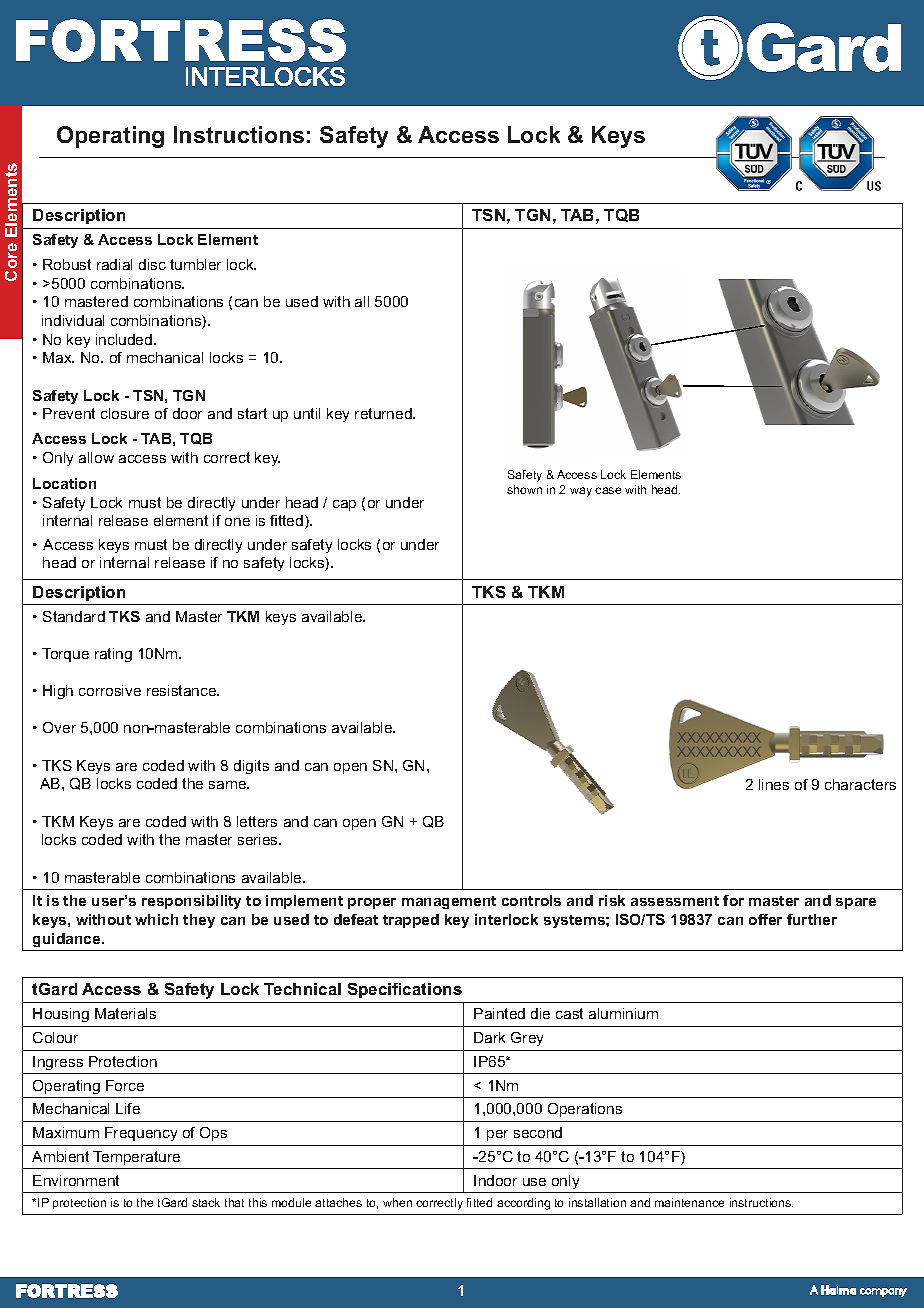 This document has height=1308, width=924. I want to click on which, so click(156, 919).
